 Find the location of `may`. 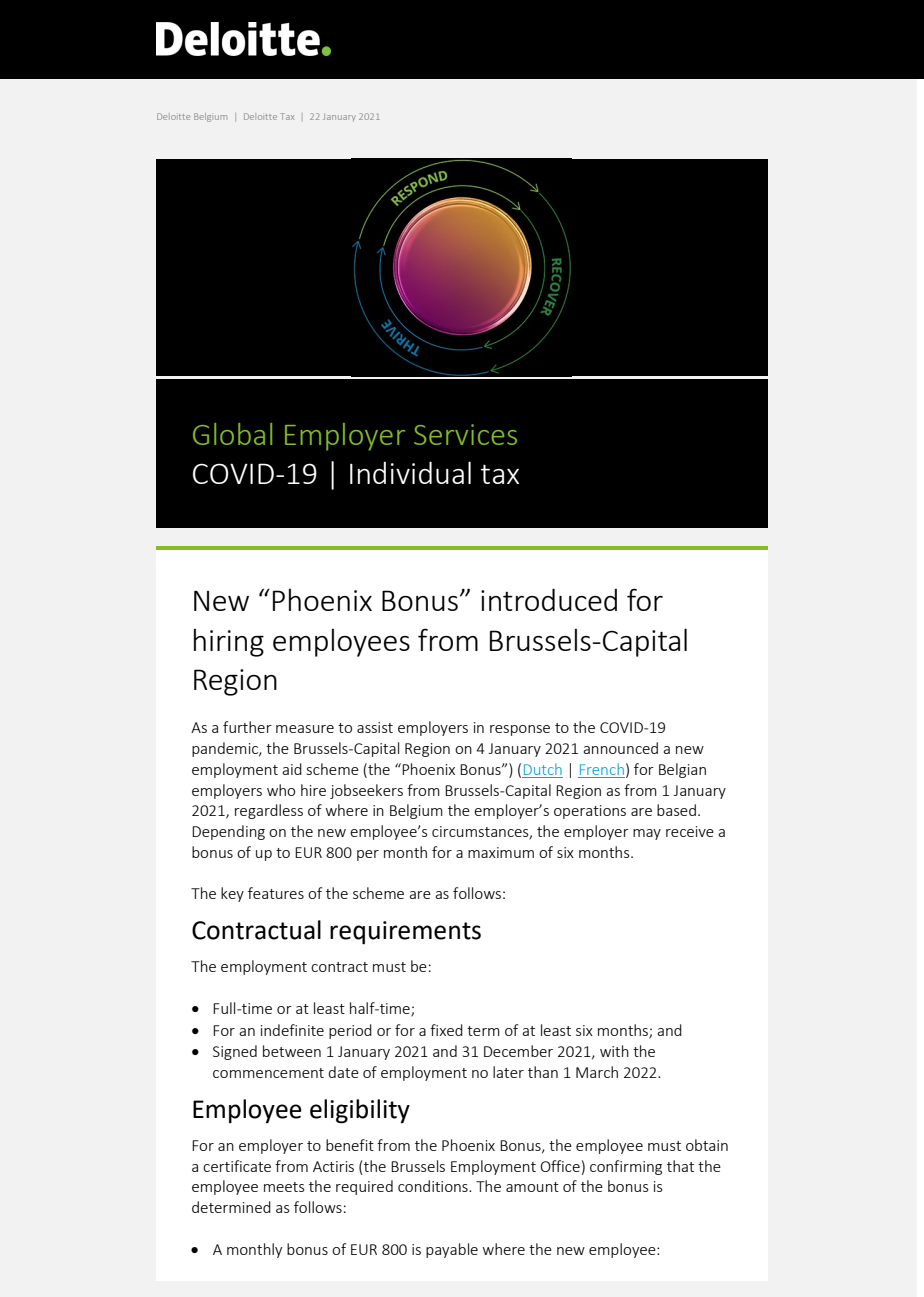

may is located at coordinates (647, 834).
